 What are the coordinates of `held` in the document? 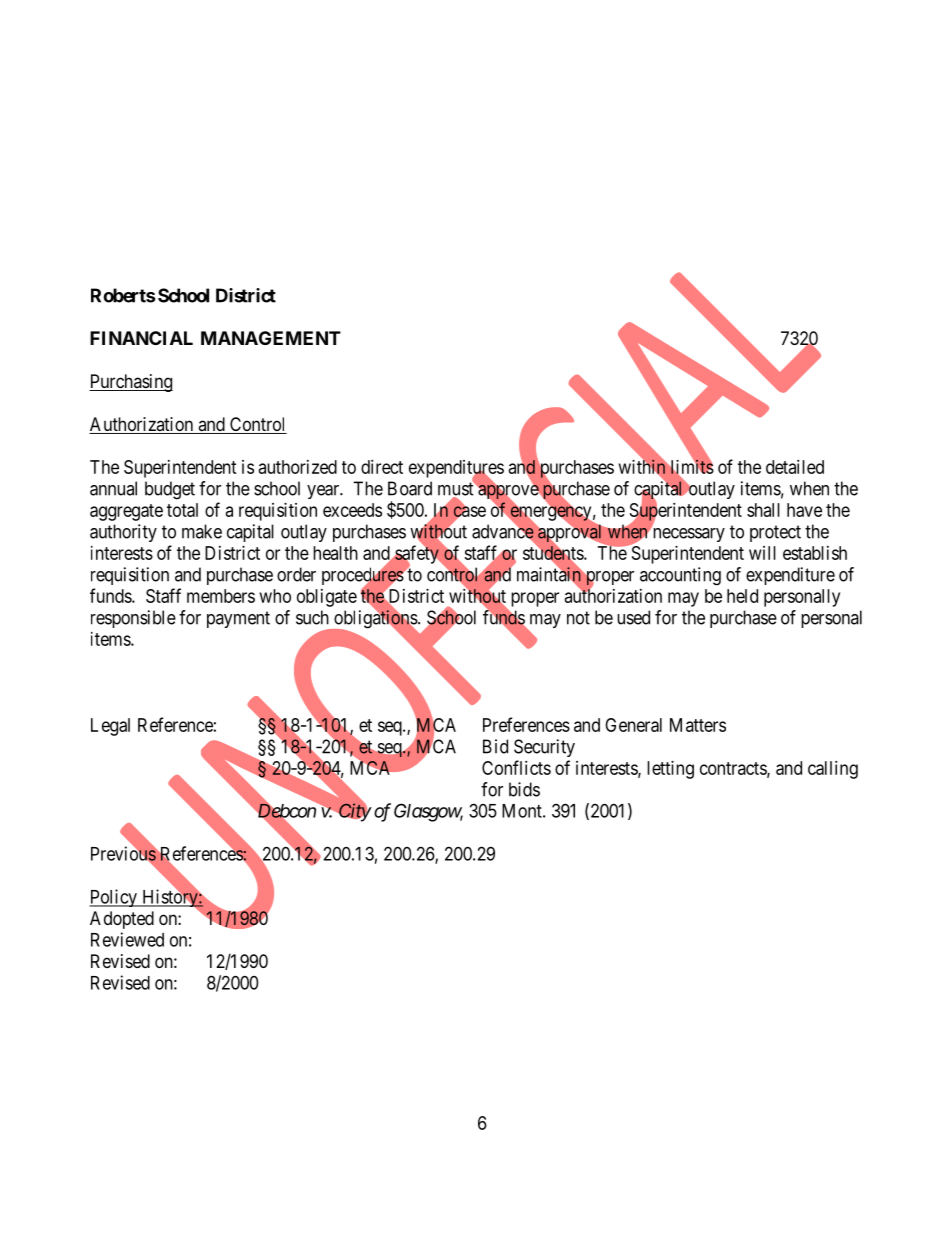 It's located at (742, 596).
